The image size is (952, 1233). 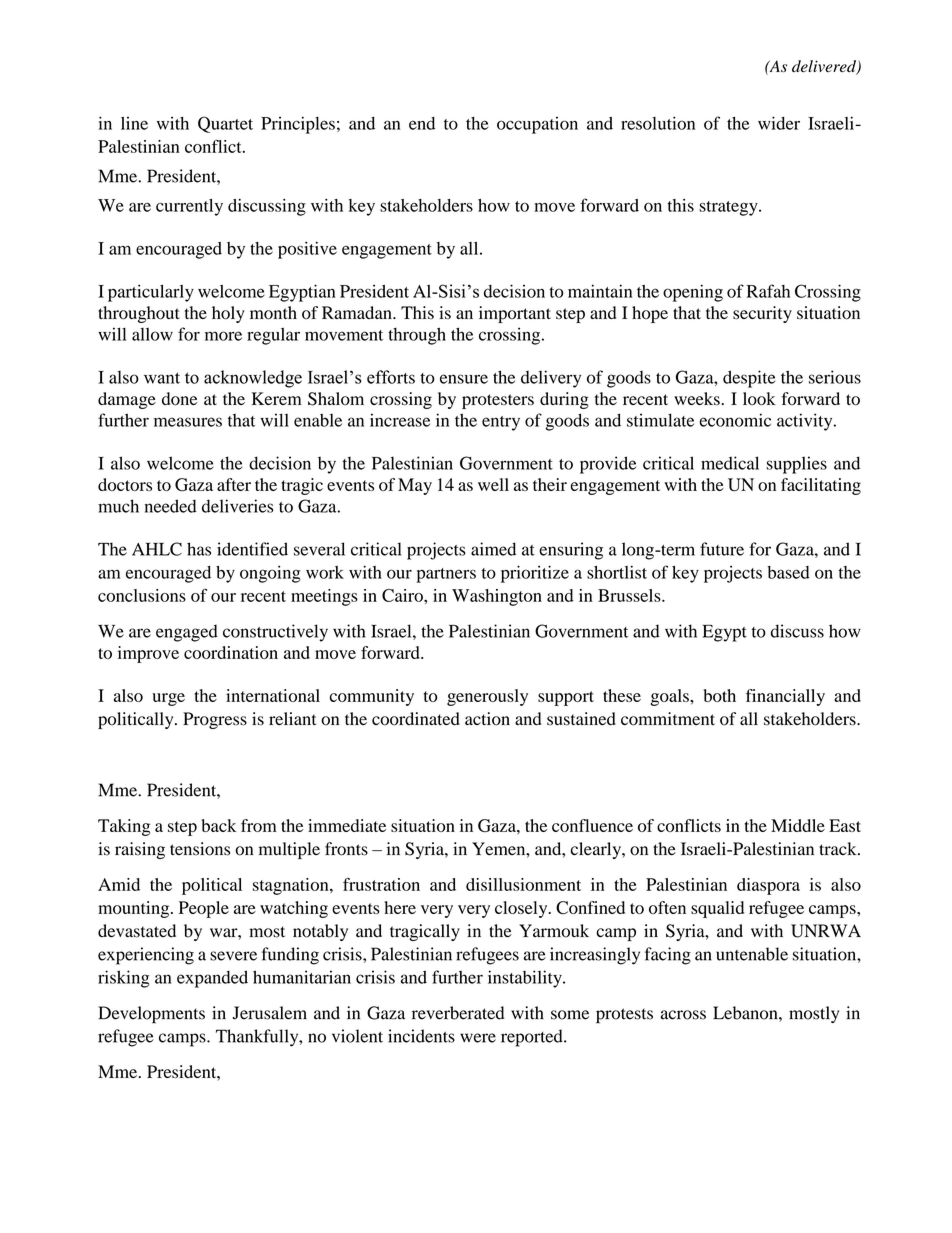 I want to click on Progress, so click(x=215, y=720).
